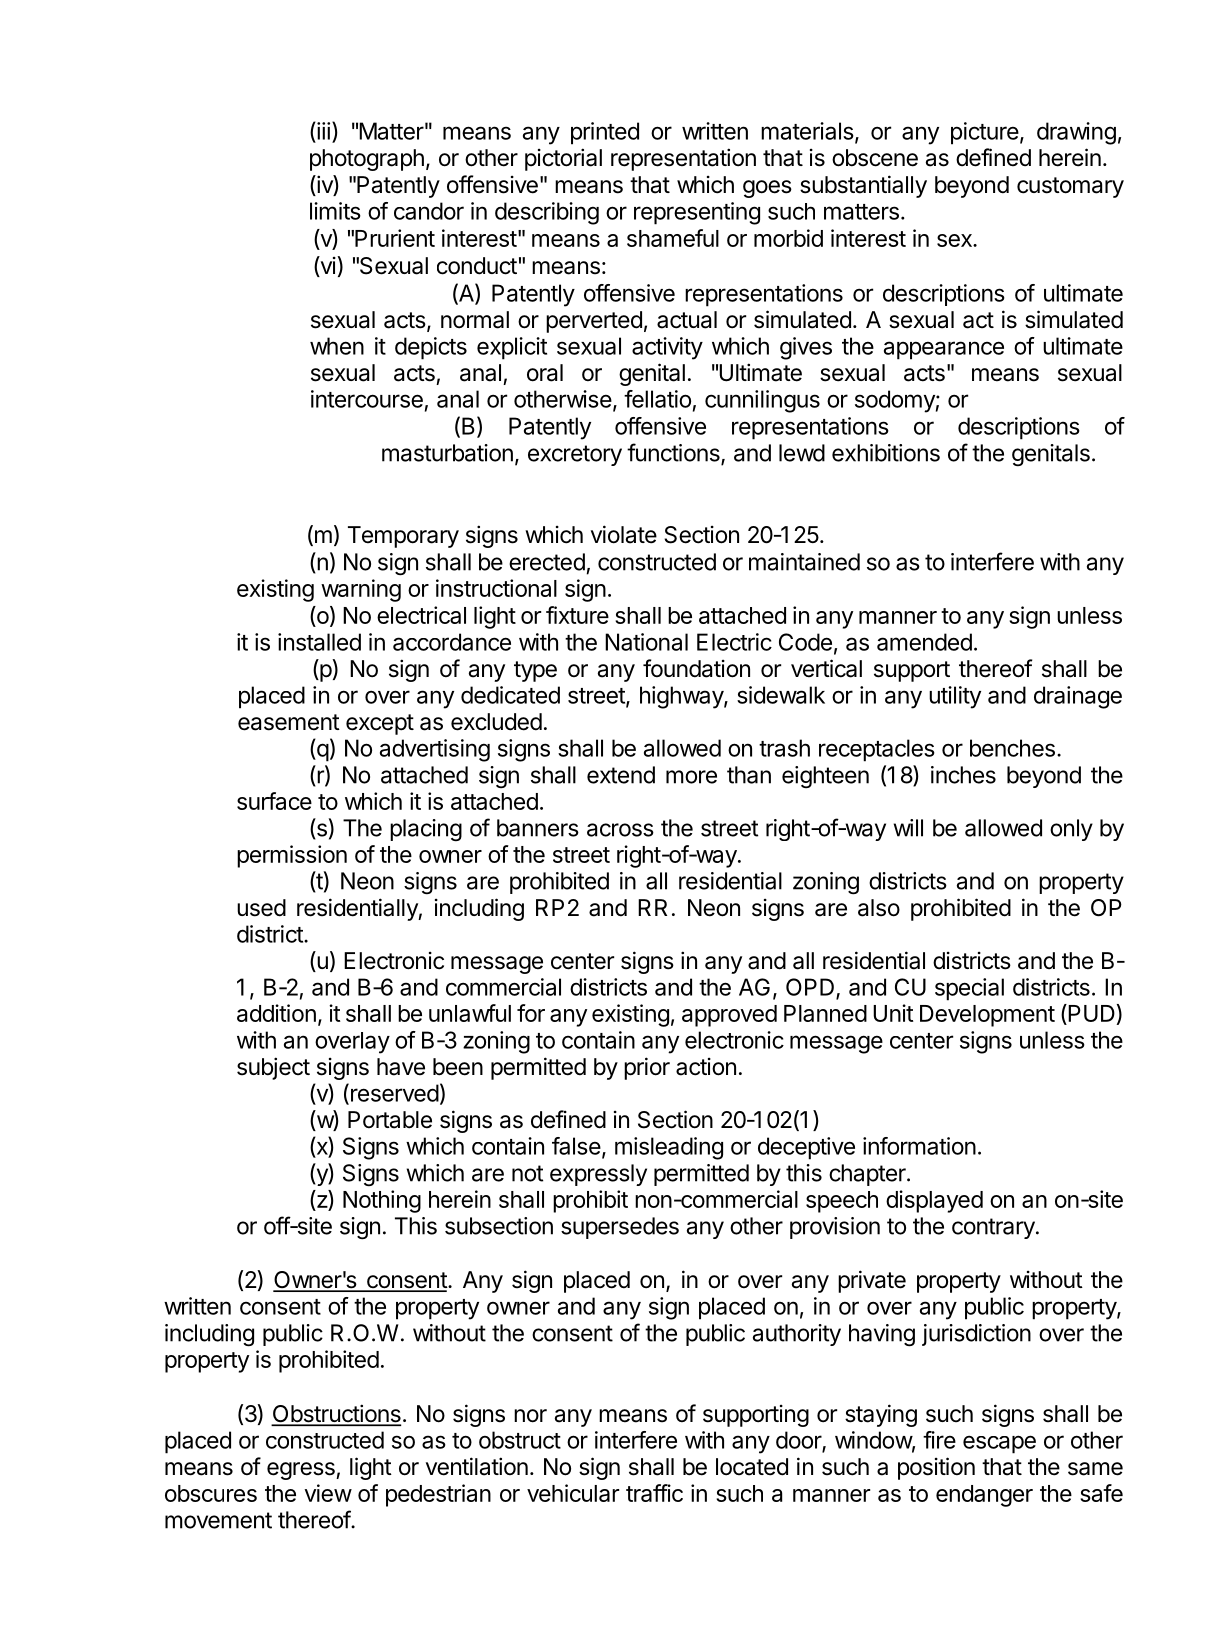 This screenshot has height=1639, width=1228. Describe the element at coordinates (273, 1068) in the screenshot. I see `subject` at that location.
